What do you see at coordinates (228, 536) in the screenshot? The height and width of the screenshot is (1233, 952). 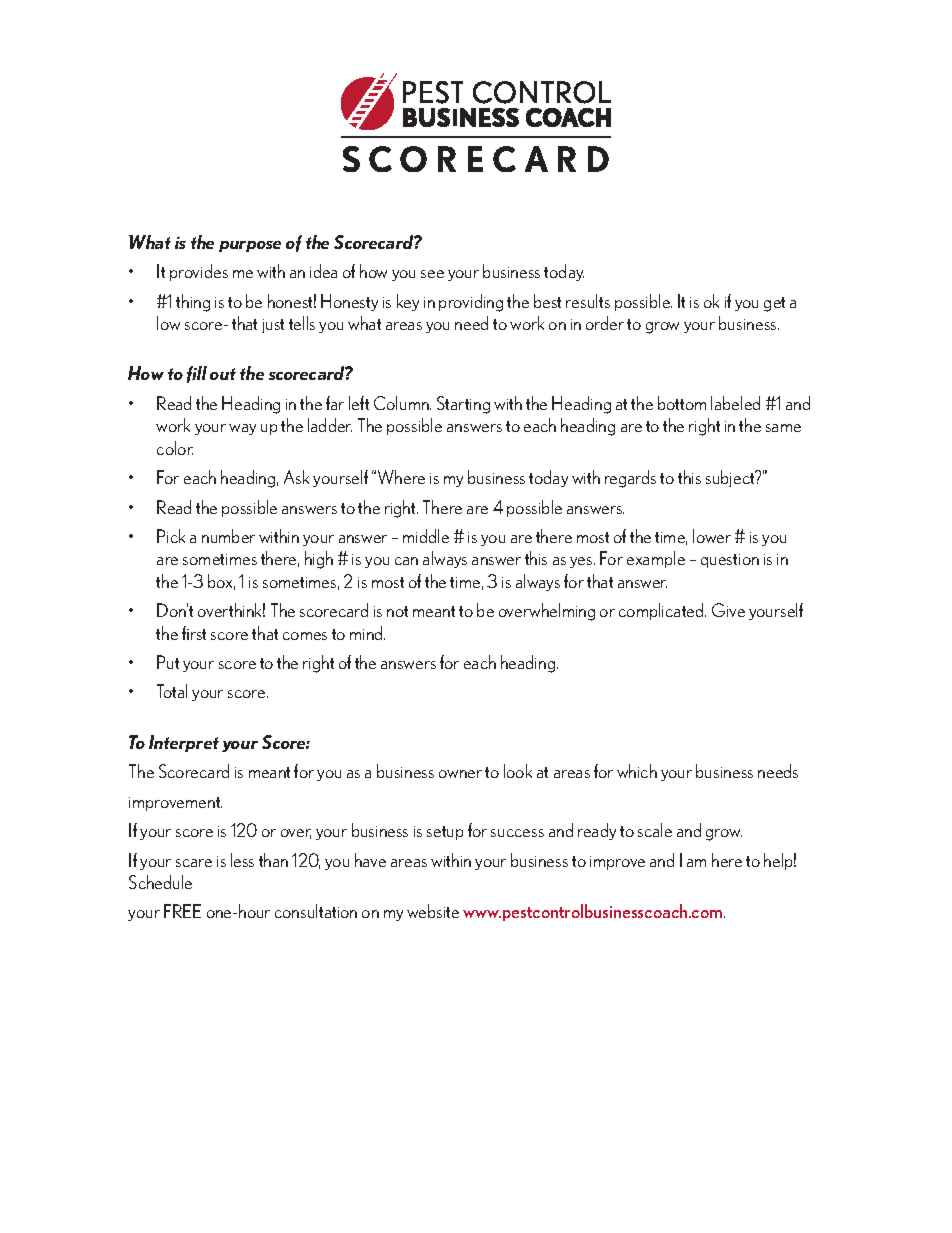 I see `number` at bounding box center [228, 536].
